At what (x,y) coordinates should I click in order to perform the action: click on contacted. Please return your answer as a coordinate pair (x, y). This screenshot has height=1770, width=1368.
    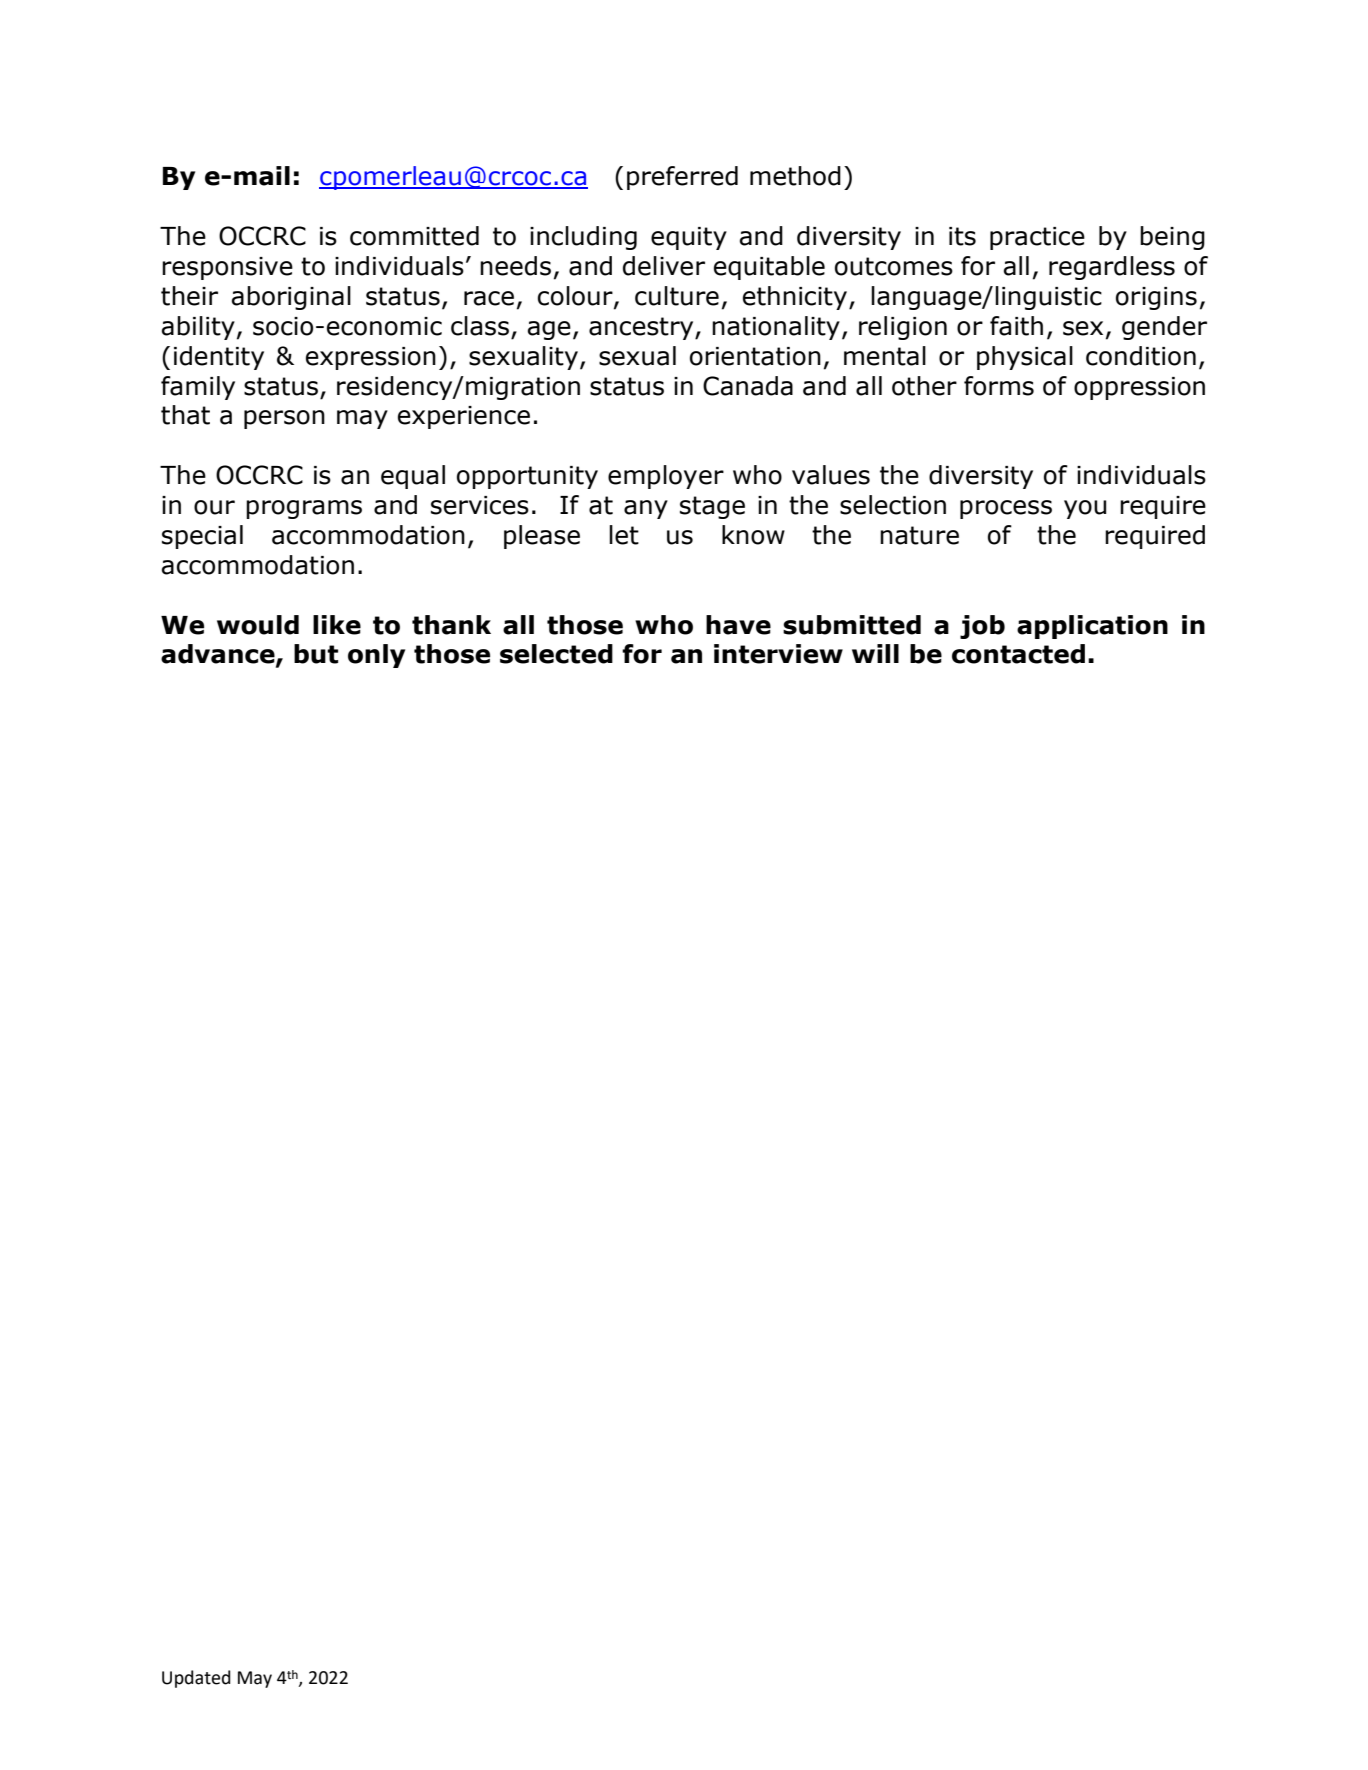
    Looking at the image, I should click on (1018, 654).
